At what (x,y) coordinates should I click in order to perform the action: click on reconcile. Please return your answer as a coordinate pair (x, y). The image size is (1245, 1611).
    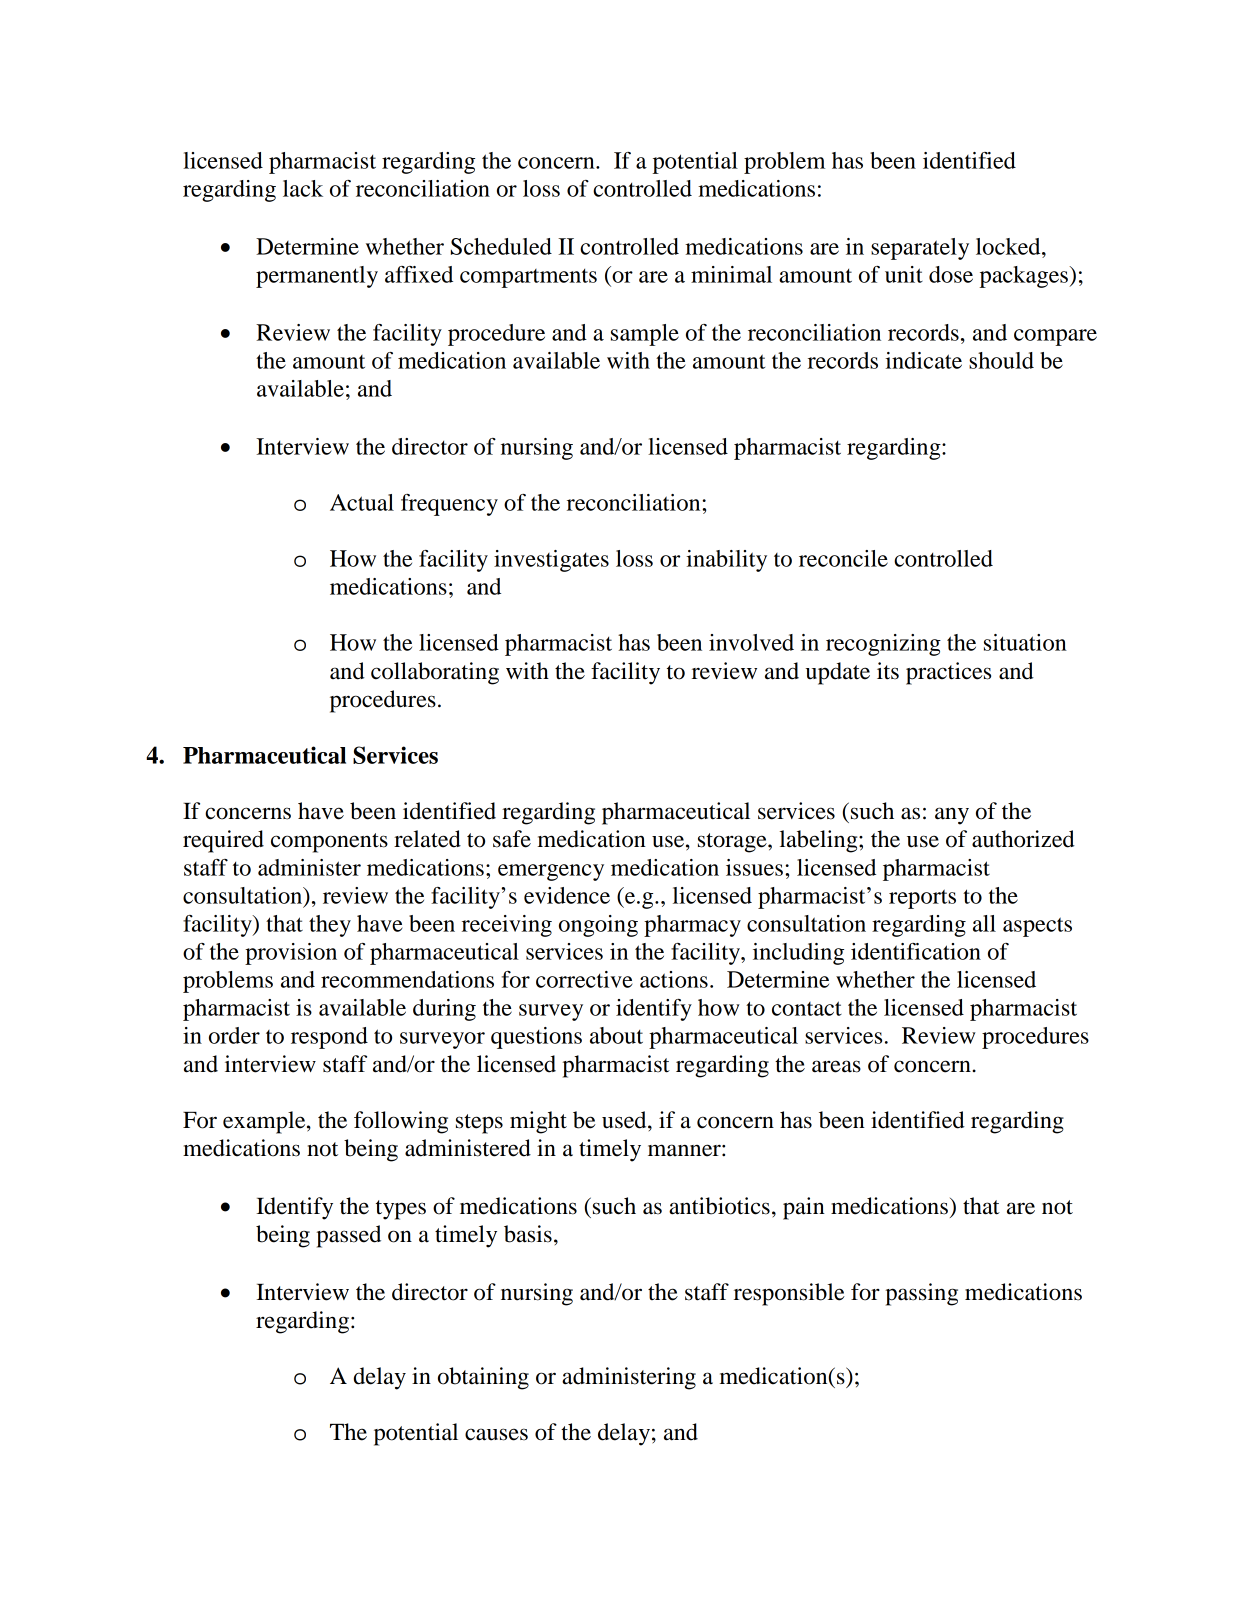
    Looking at the image, I should click on (843, 558).
